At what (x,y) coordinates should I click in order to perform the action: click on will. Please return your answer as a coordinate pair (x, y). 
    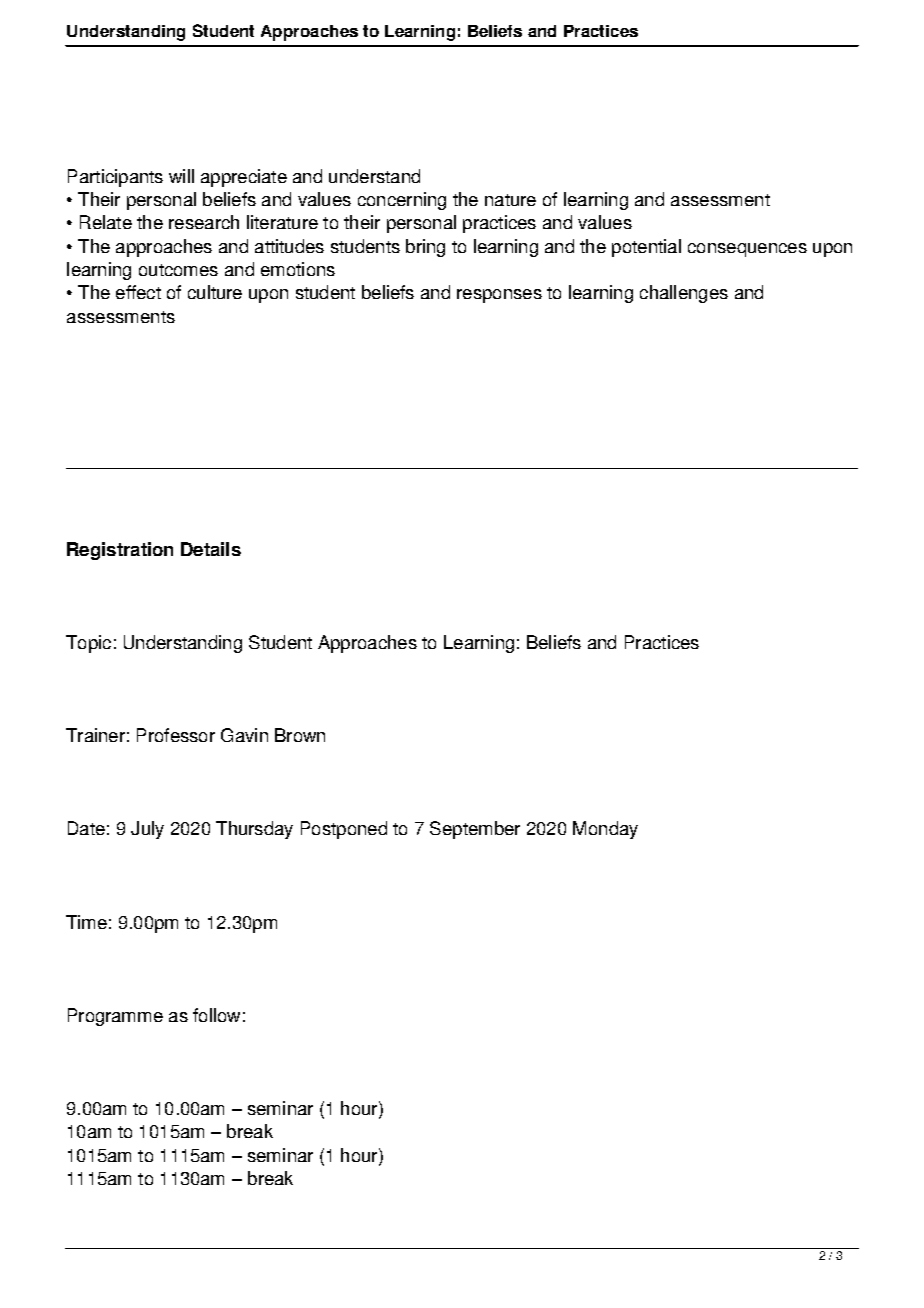
    Looking at the image, I should click on (181, 176).
